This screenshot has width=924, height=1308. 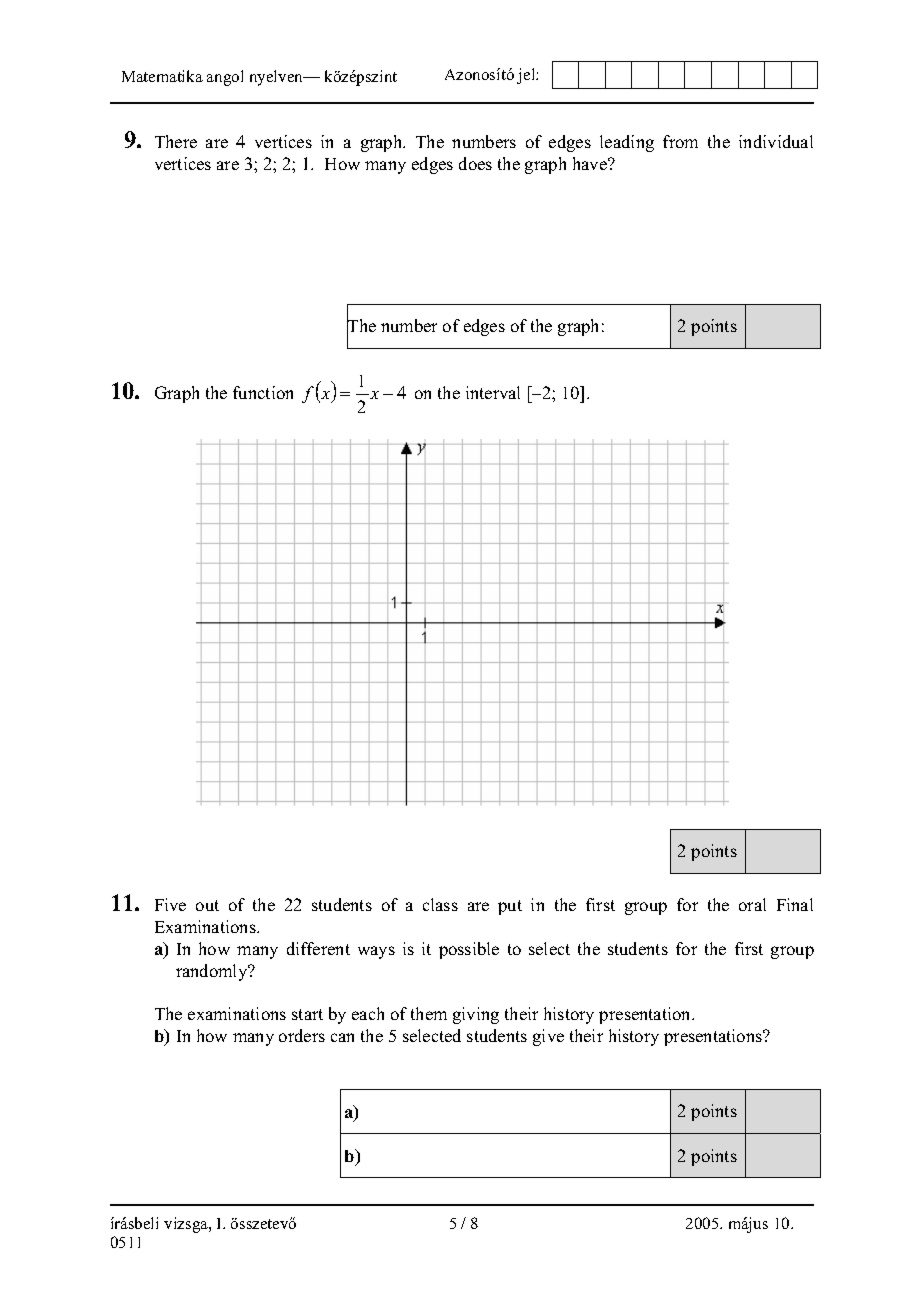 I want to click on There, so click(x=176, y=141).
